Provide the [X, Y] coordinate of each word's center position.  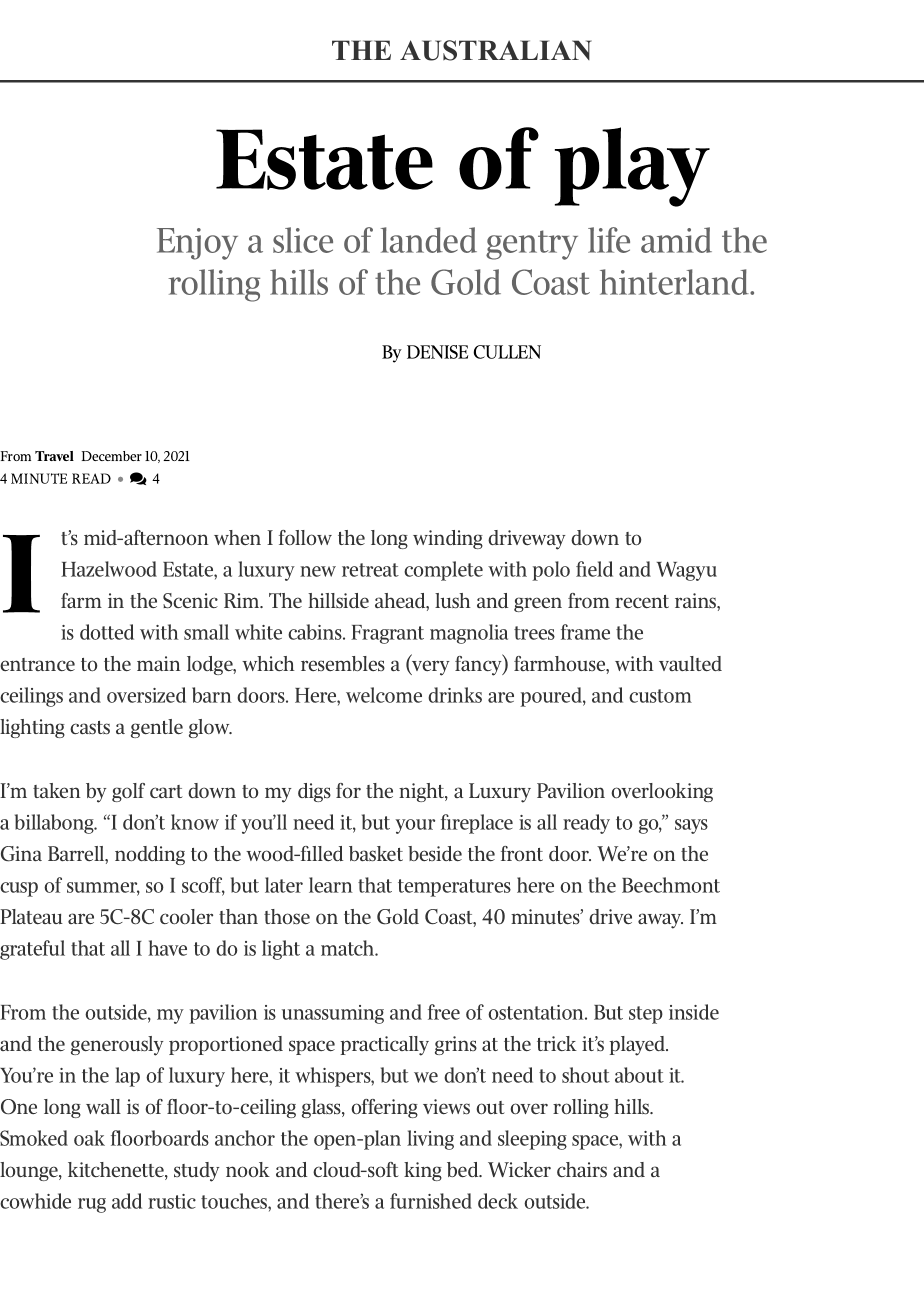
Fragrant [387, 634]
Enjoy [197, 244]
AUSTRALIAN [496, 50]
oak [89, 1138]
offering [384, 1108]
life [609, 240]
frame [585, 632]
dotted [107, 632]
